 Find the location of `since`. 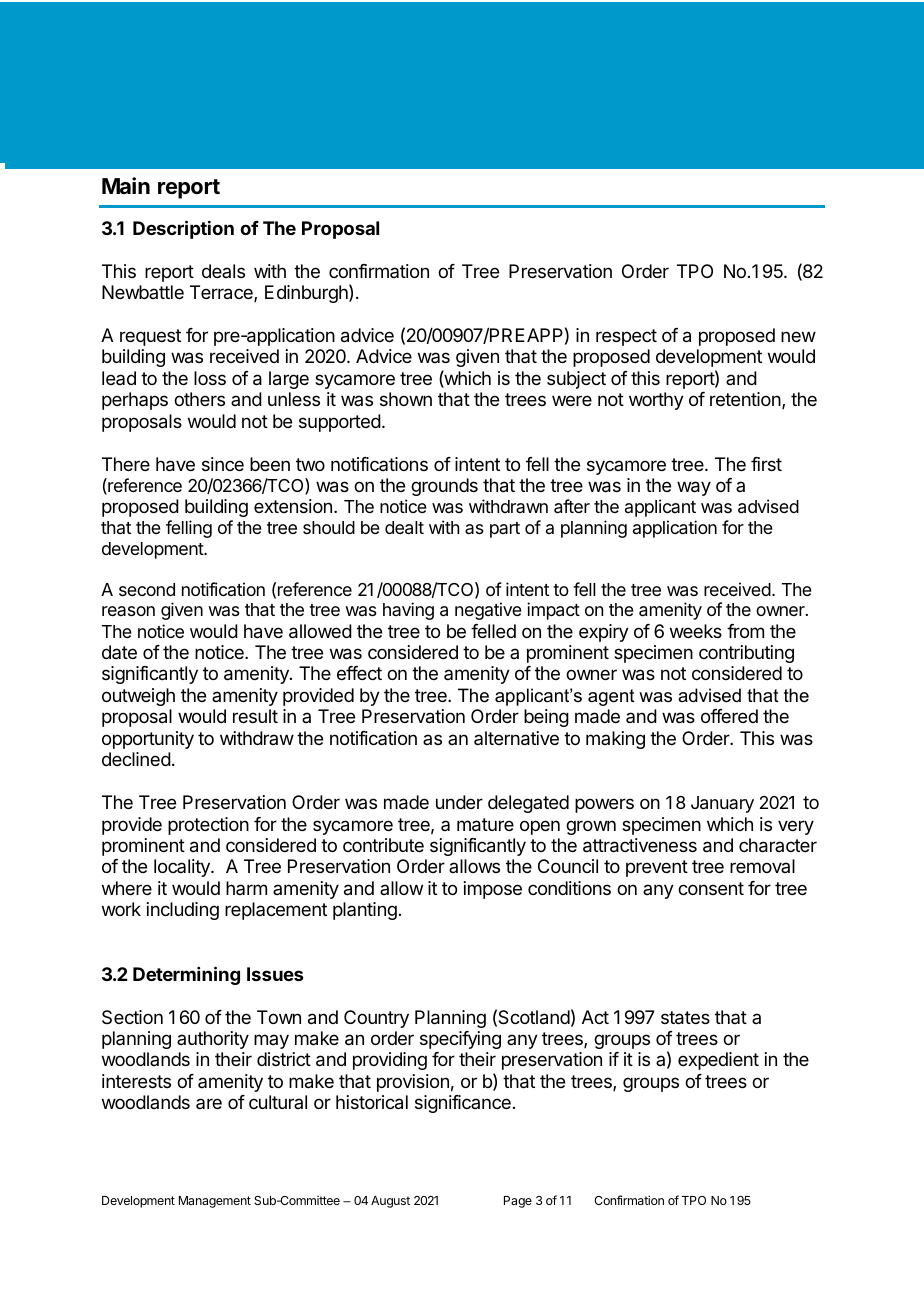

since is located at coordinates (223, 464).
